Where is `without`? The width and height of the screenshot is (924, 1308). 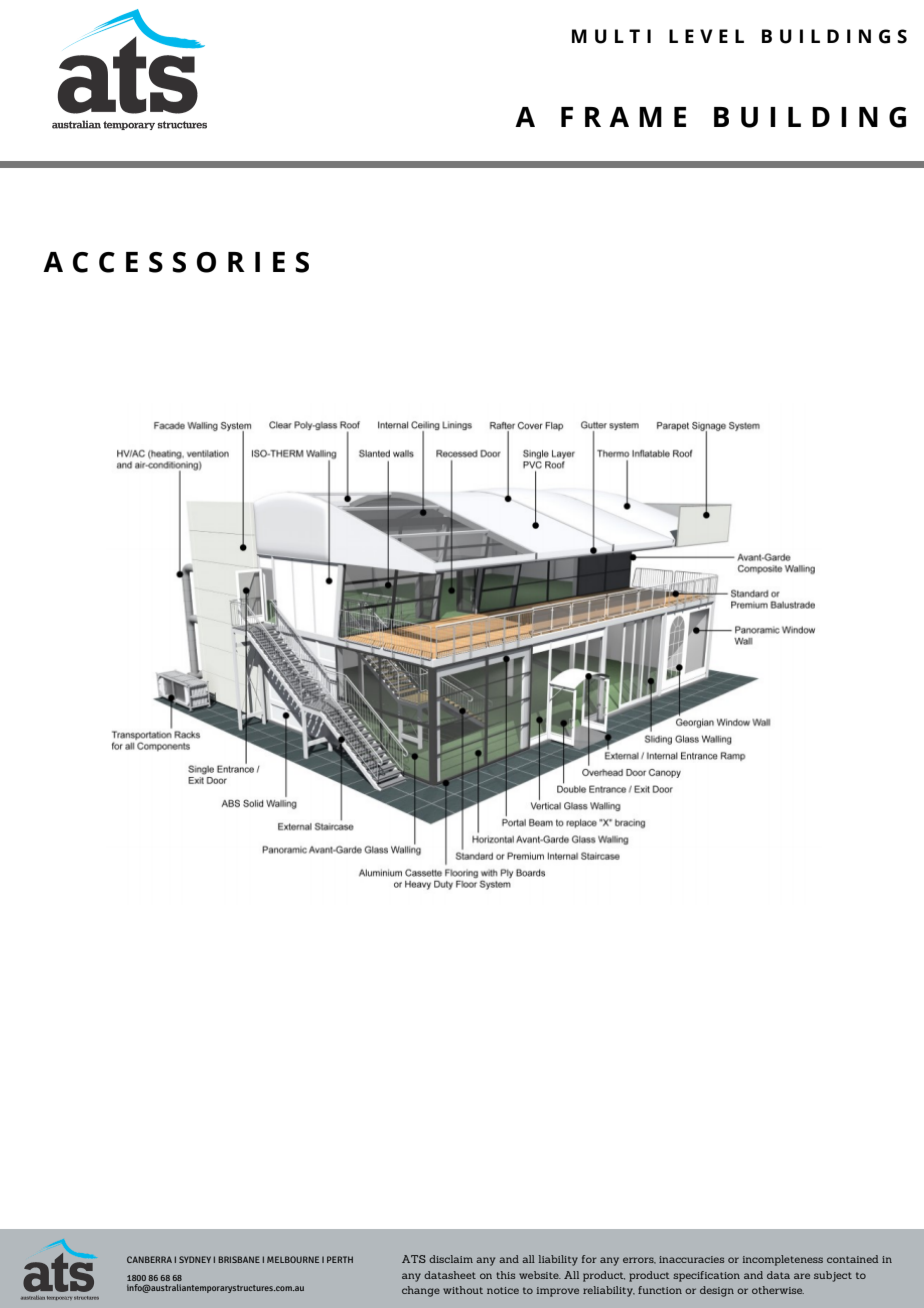
without is located at coordinates (463, 1290).
